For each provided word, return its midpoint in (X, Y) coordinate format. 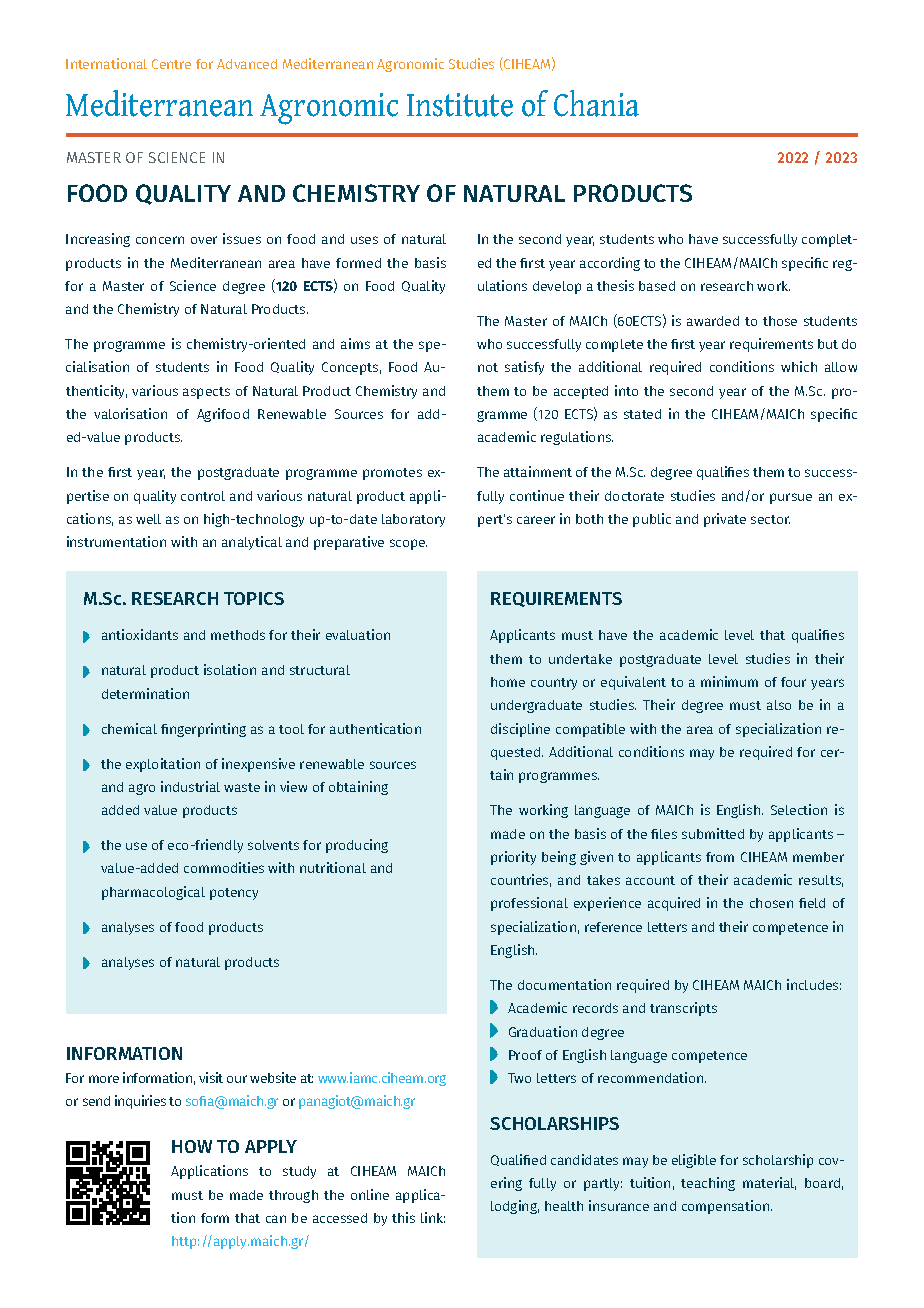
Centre (171, 64)
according (610, 264)
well (148, 519)
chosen (771, 903)
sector (770, 519)
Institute (460, 105)
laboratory (413, 520)
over (204, 240)
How (192, 1146)
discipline (520, 730)
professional (529, 904)
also (779, 705)
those (780, 321)
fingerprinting (203, 730)
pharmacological (153, 893)
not (488, 367)
